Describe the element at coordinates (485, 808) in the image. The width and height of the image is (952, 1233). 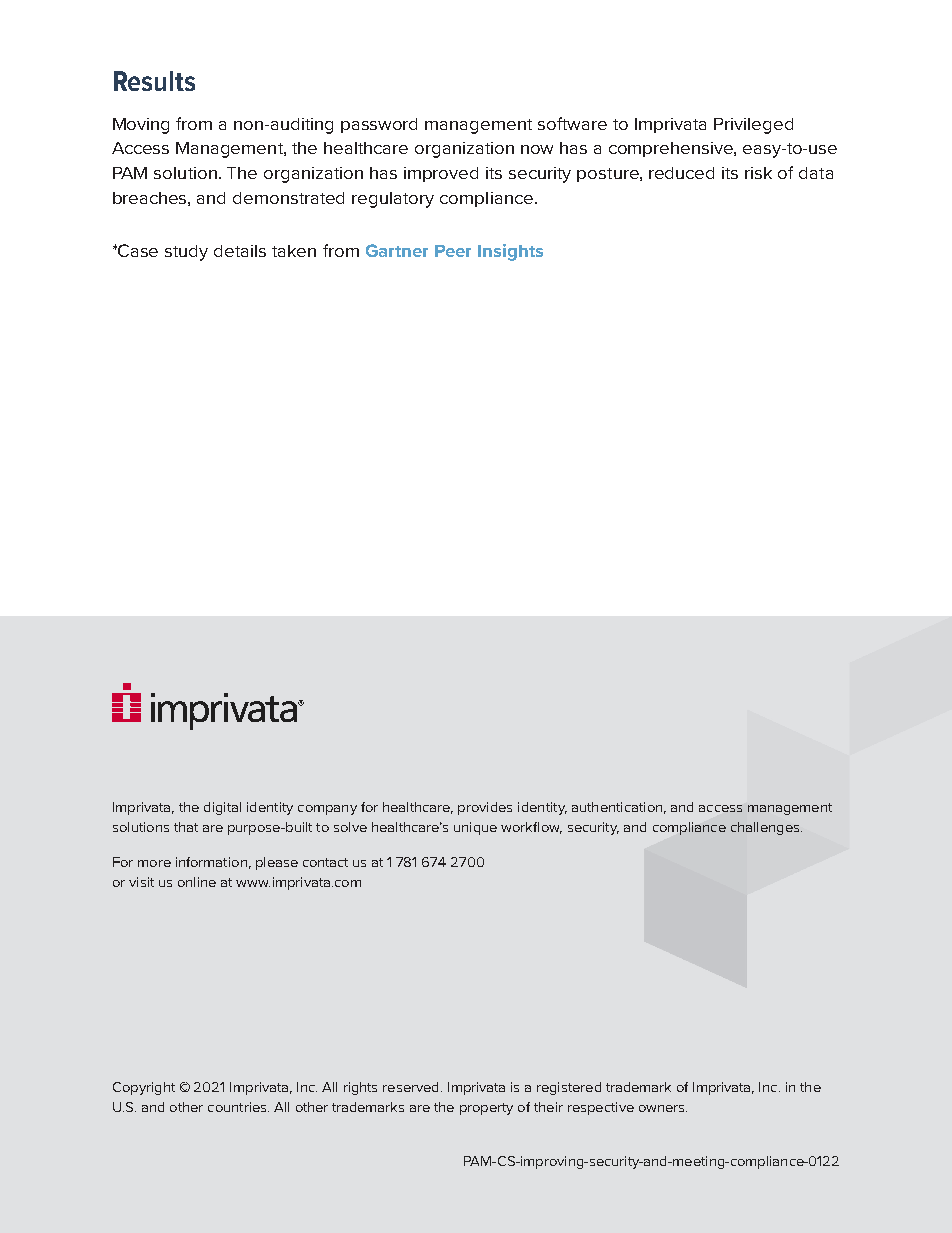
I see `provides` at that location.
